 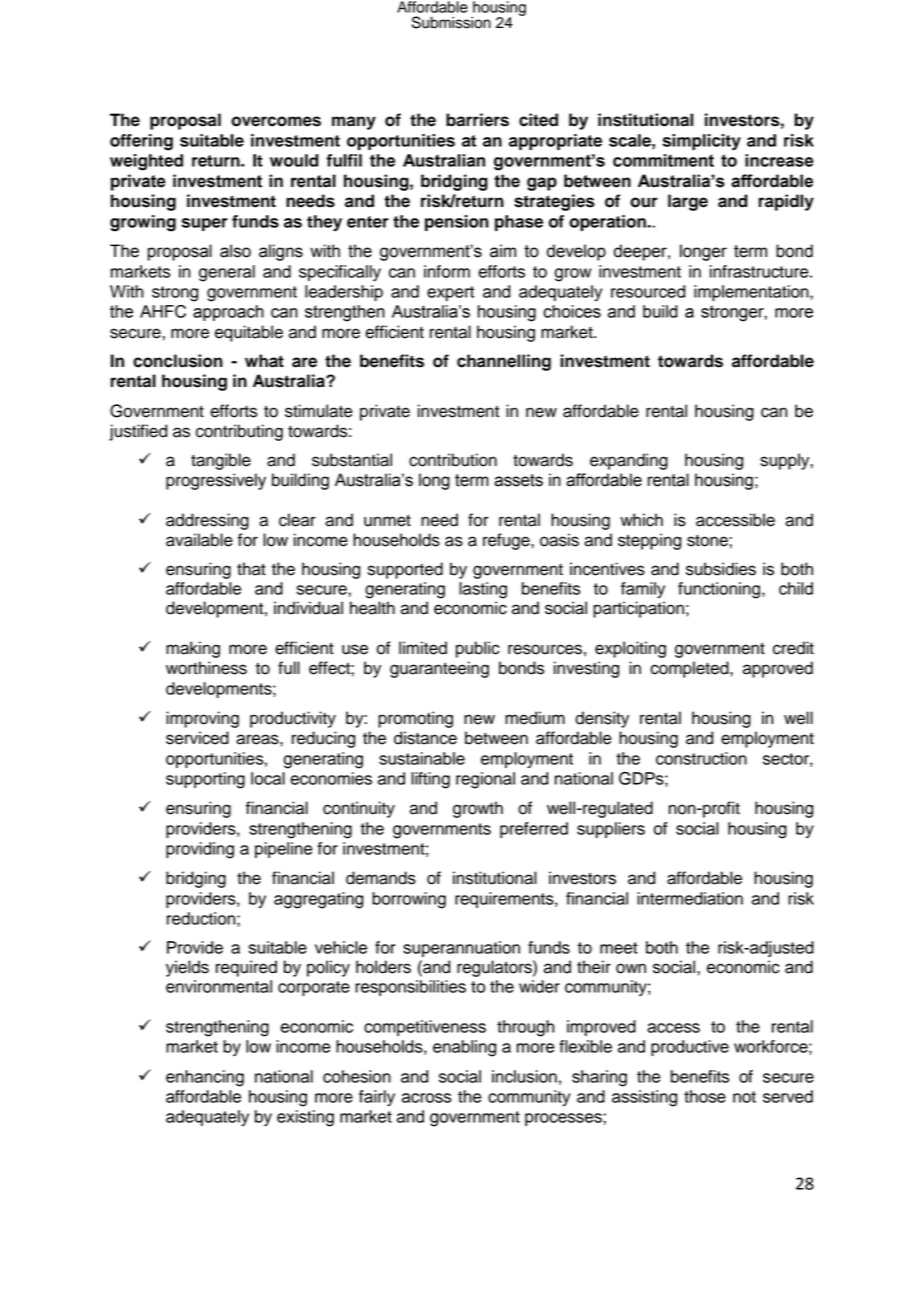 I want to click on implementation, so click(x=752, y=293).
